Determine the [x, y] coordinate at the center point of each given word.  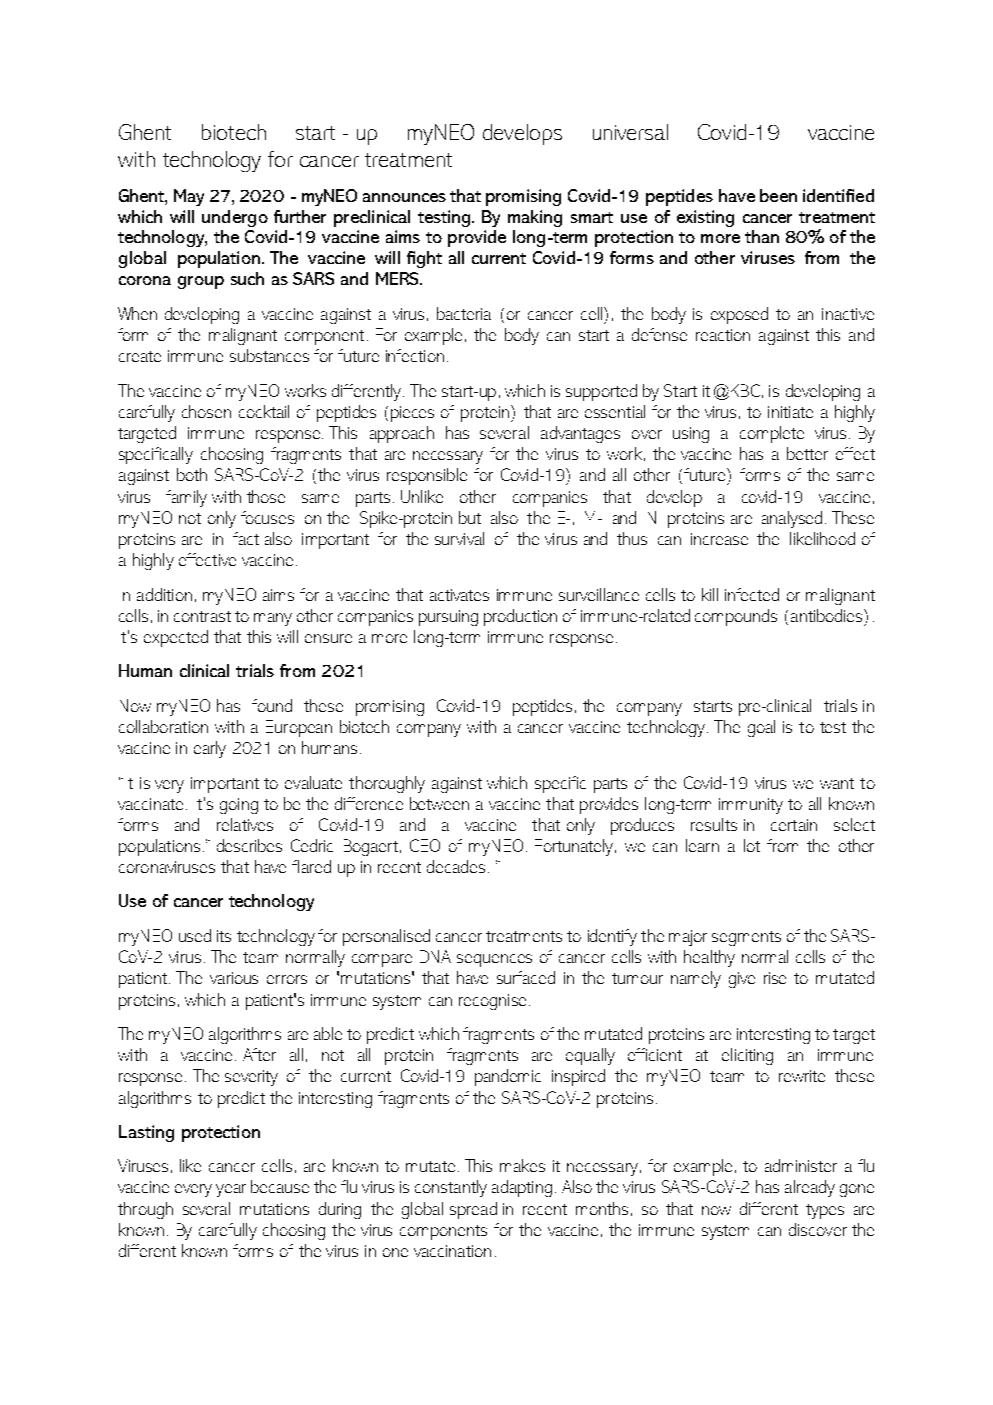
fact [246, 538]
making [535, 218]
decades [456, 866]
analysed [792, 519]
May [189, 197]
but [470, 517]
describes [249, 845]
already [810, 1188]
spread [473, 1210]
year [231, 1190]
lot [752, 845]
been [778, 195]
